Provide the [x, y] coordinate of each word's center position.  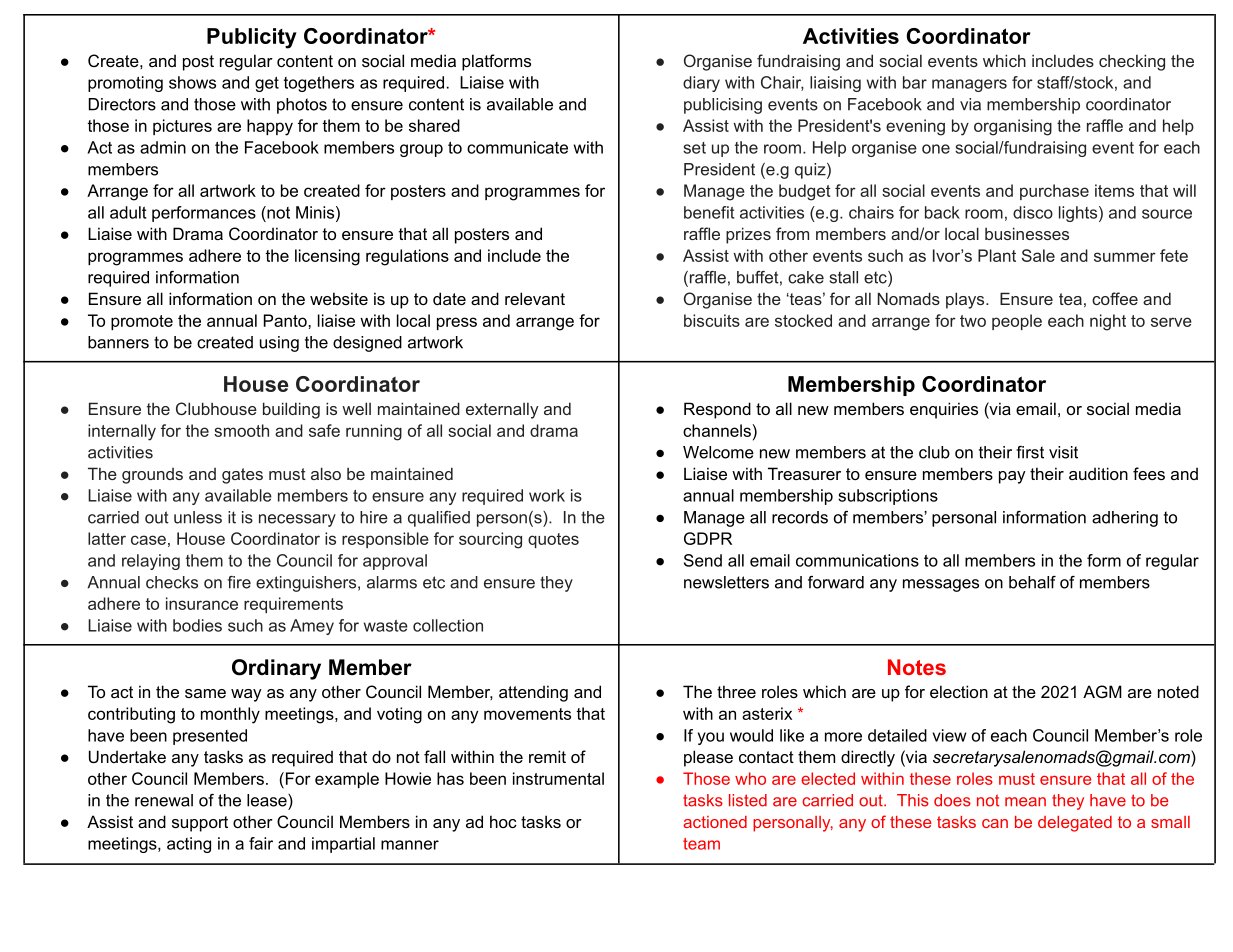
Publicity [252, 38]
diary [701, 84]
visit [1063, 452]
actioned [715, 822]
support [200, 824]
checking [1132, 62]
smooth [241, 430]
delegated [1075, 824]
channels [717, 430]
